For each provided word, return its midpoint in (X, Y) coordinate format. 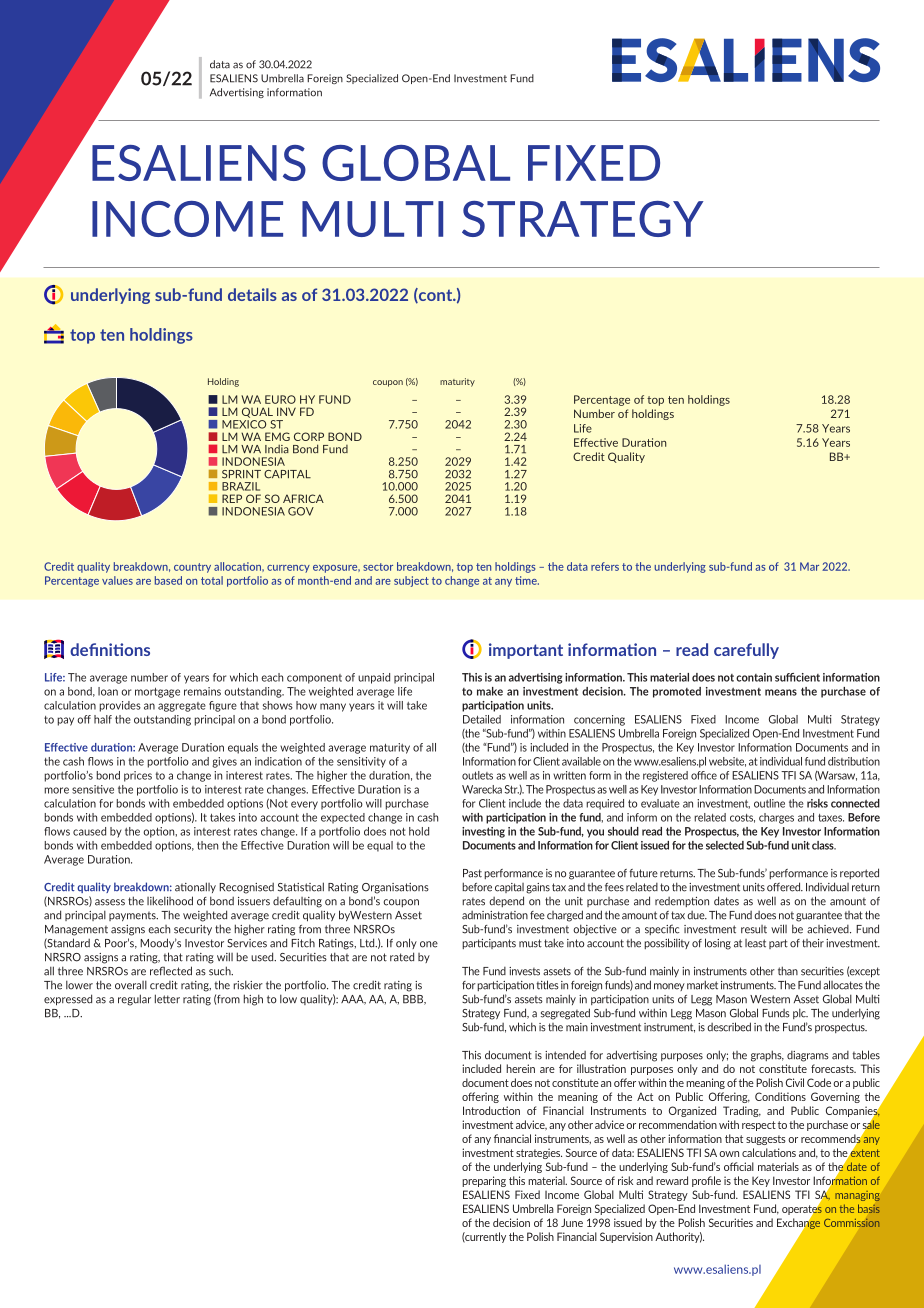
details (252, 294)
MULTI (372, 219)
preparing (484, 1181)
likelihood (170, 901)
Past (472, 873)
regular (134, 1000)
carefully (746, 651)
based (168, 580)
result (754, 929)
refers (605, 566)
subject (411, 581)
